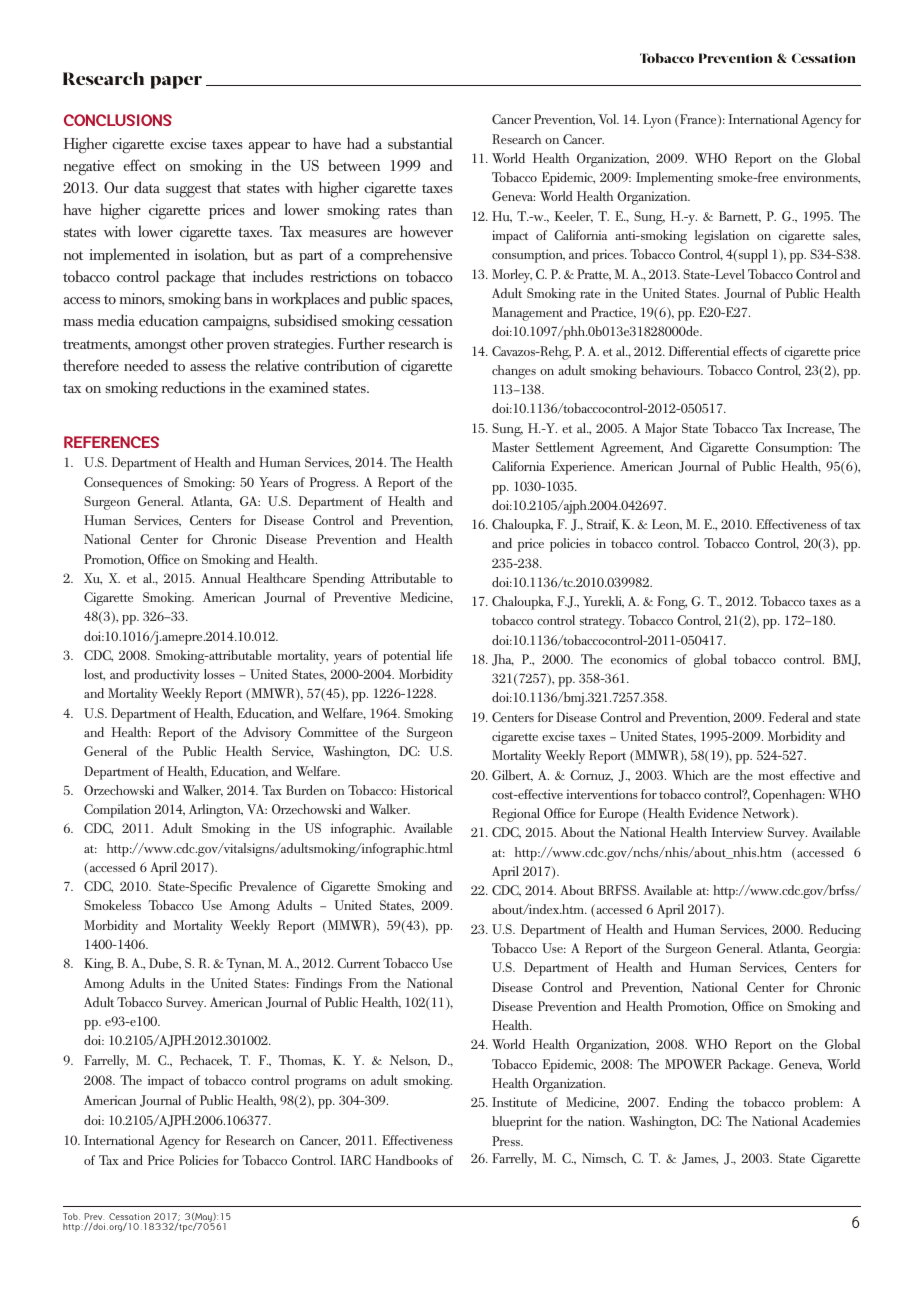 Image resolution: width=924 pixels, height=1290 pixels. What do you see at coordinates (507, 1141) in the screenshot?
I see `Press` at bounding box center [507, 1141].
